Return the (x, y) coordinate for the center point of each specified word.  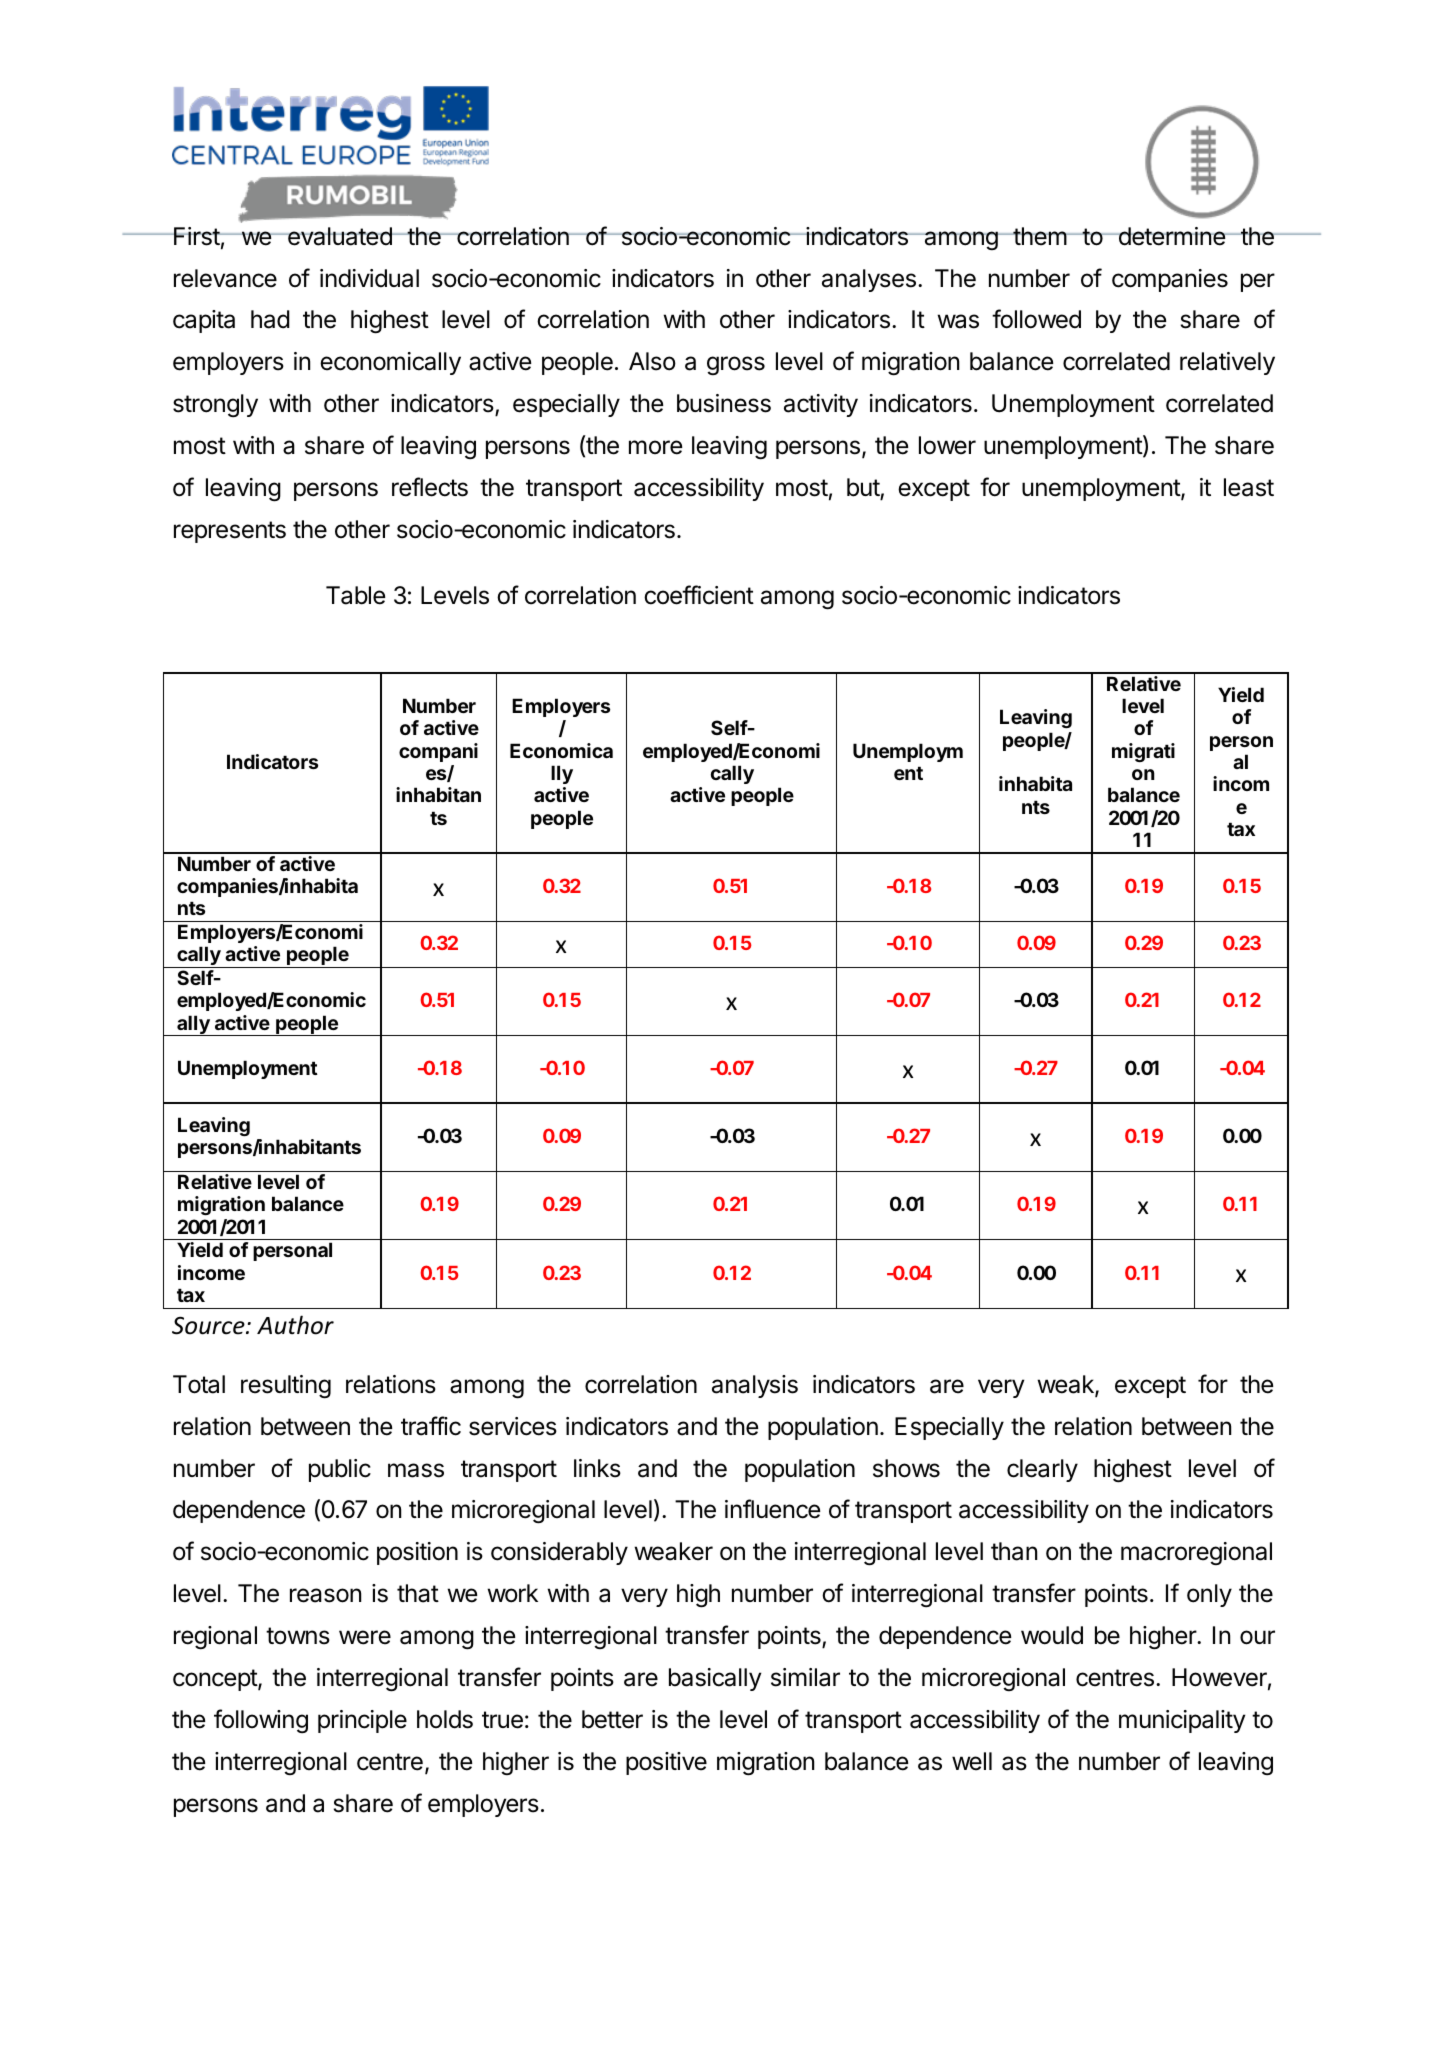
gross (736, 365)
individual (369, 278)
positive (666, 1763)
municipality (1182, 1721)
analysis (755, 1386)
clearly (1042, 1470)
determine (1171, 236)
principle (362, 1721)
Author (295, 1325)
